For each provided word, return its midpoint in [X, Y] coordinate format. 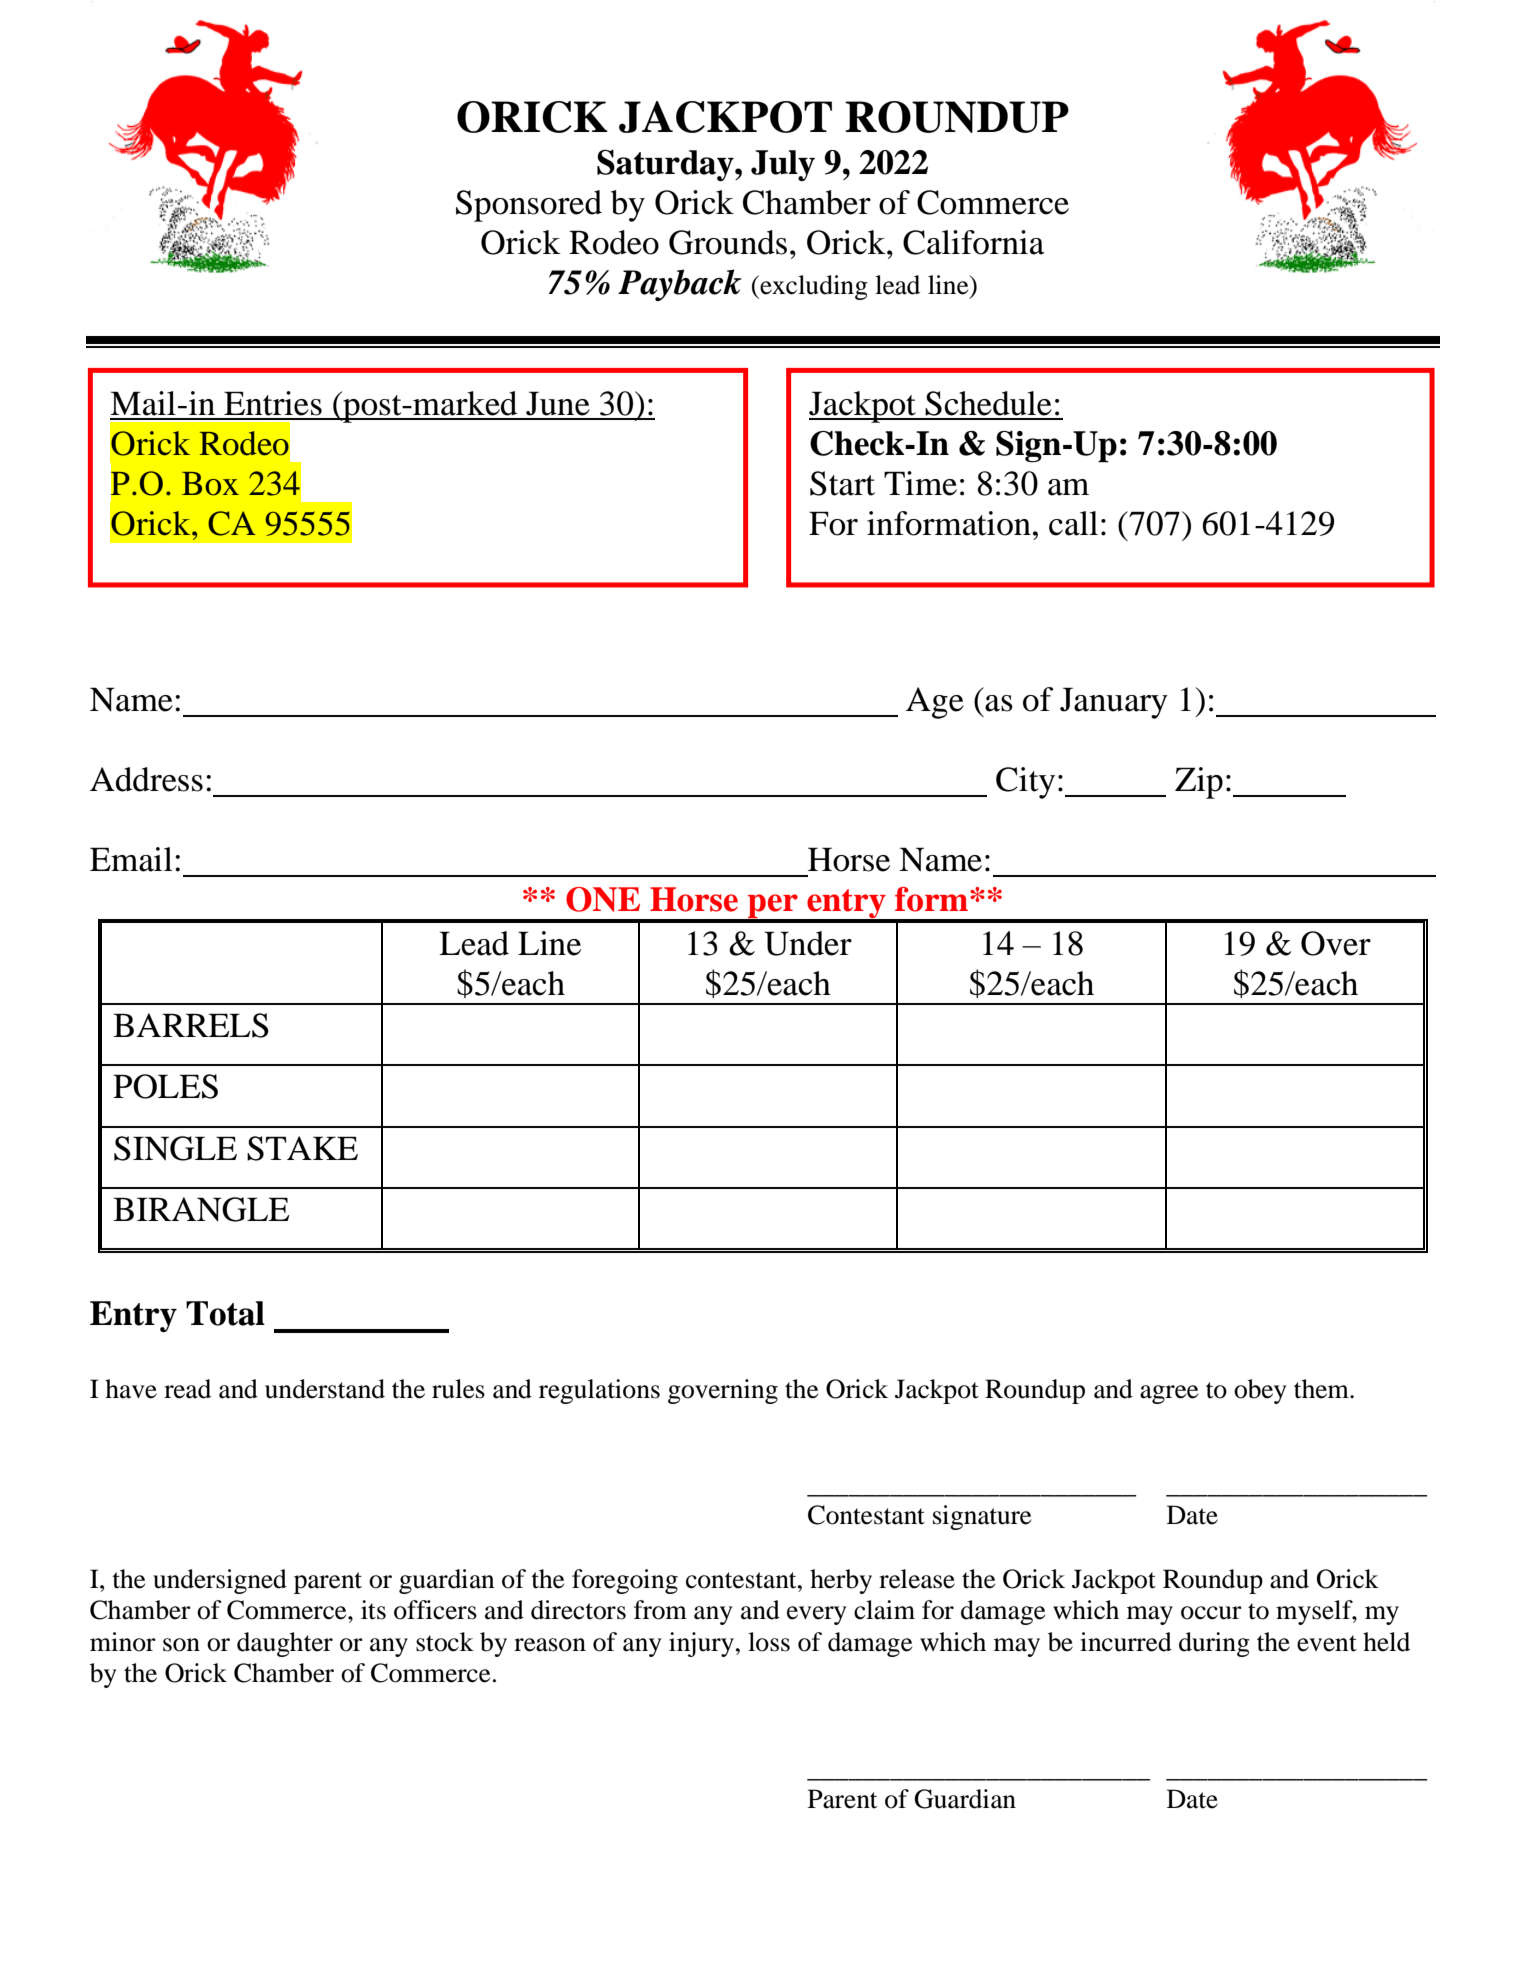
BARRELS [191, 1025]
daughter [285, 1644]
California [973, 242]
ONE [603, 899]
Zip [1199, 783]
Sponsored [529, 206]
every [816, 1615]
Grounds [728, 242]
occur [1211, 1613]
